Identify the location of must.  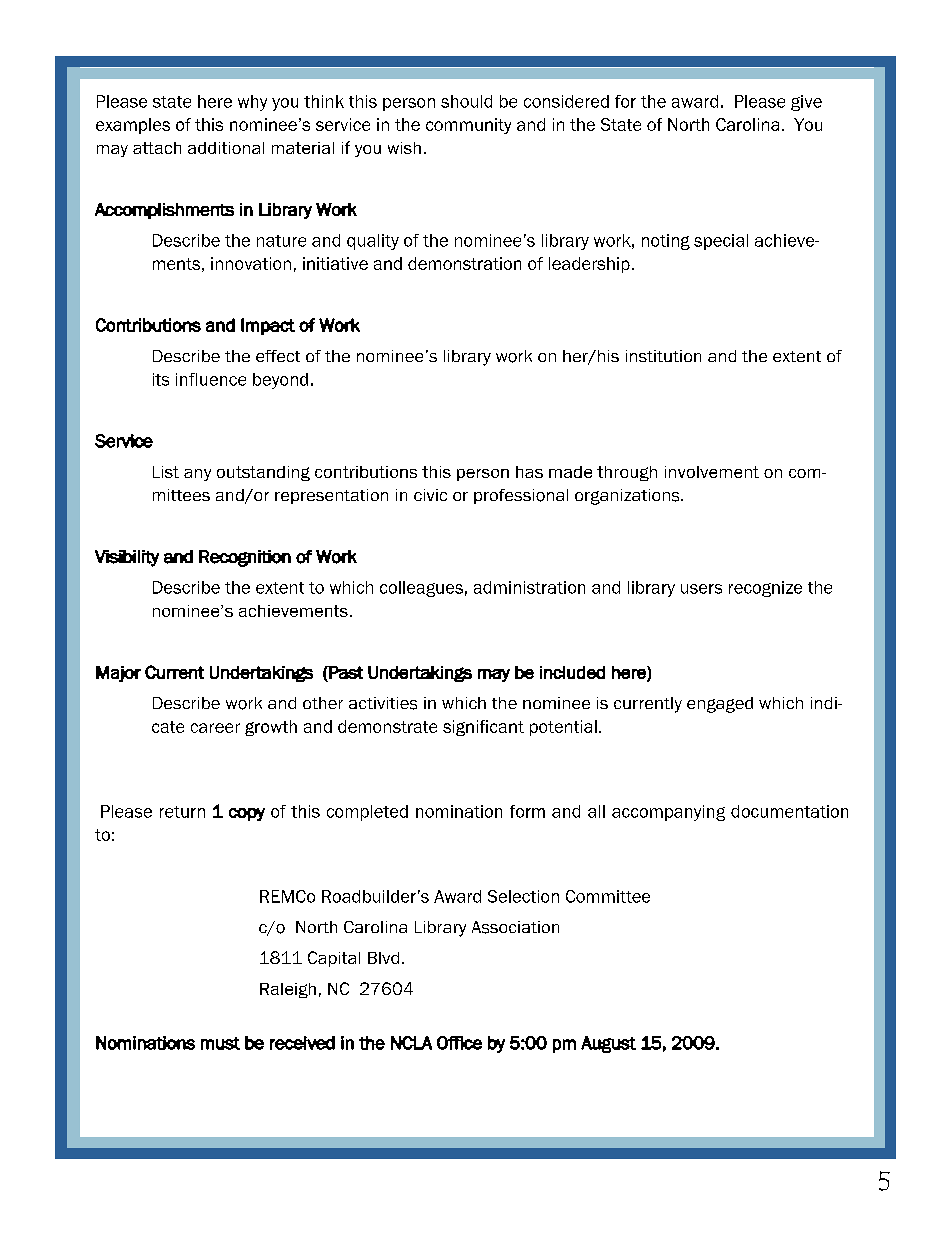
(220, 1043).
